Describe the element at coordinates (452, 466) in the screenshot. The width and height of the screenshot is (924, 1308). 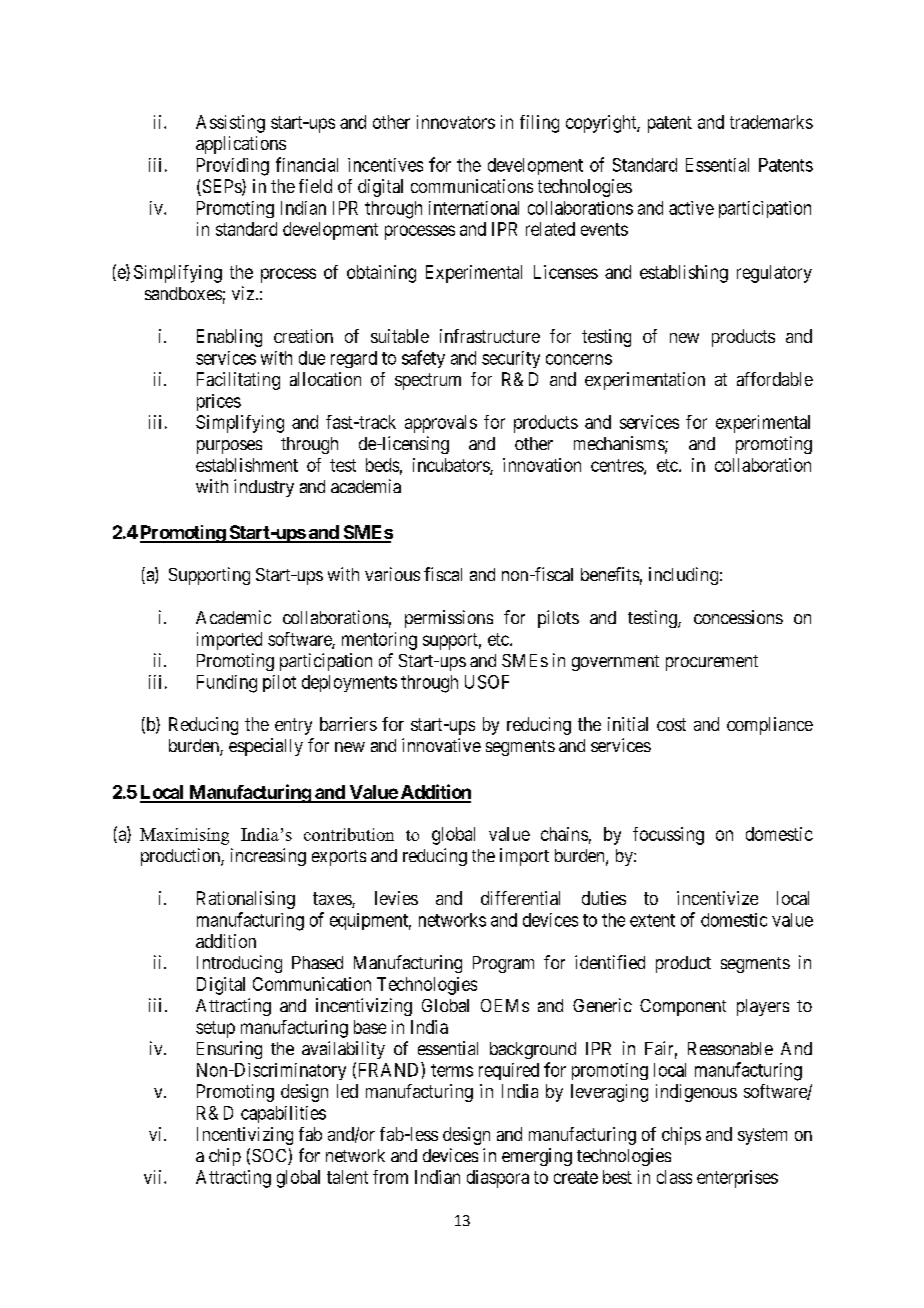
I see `incubators` at that location.
